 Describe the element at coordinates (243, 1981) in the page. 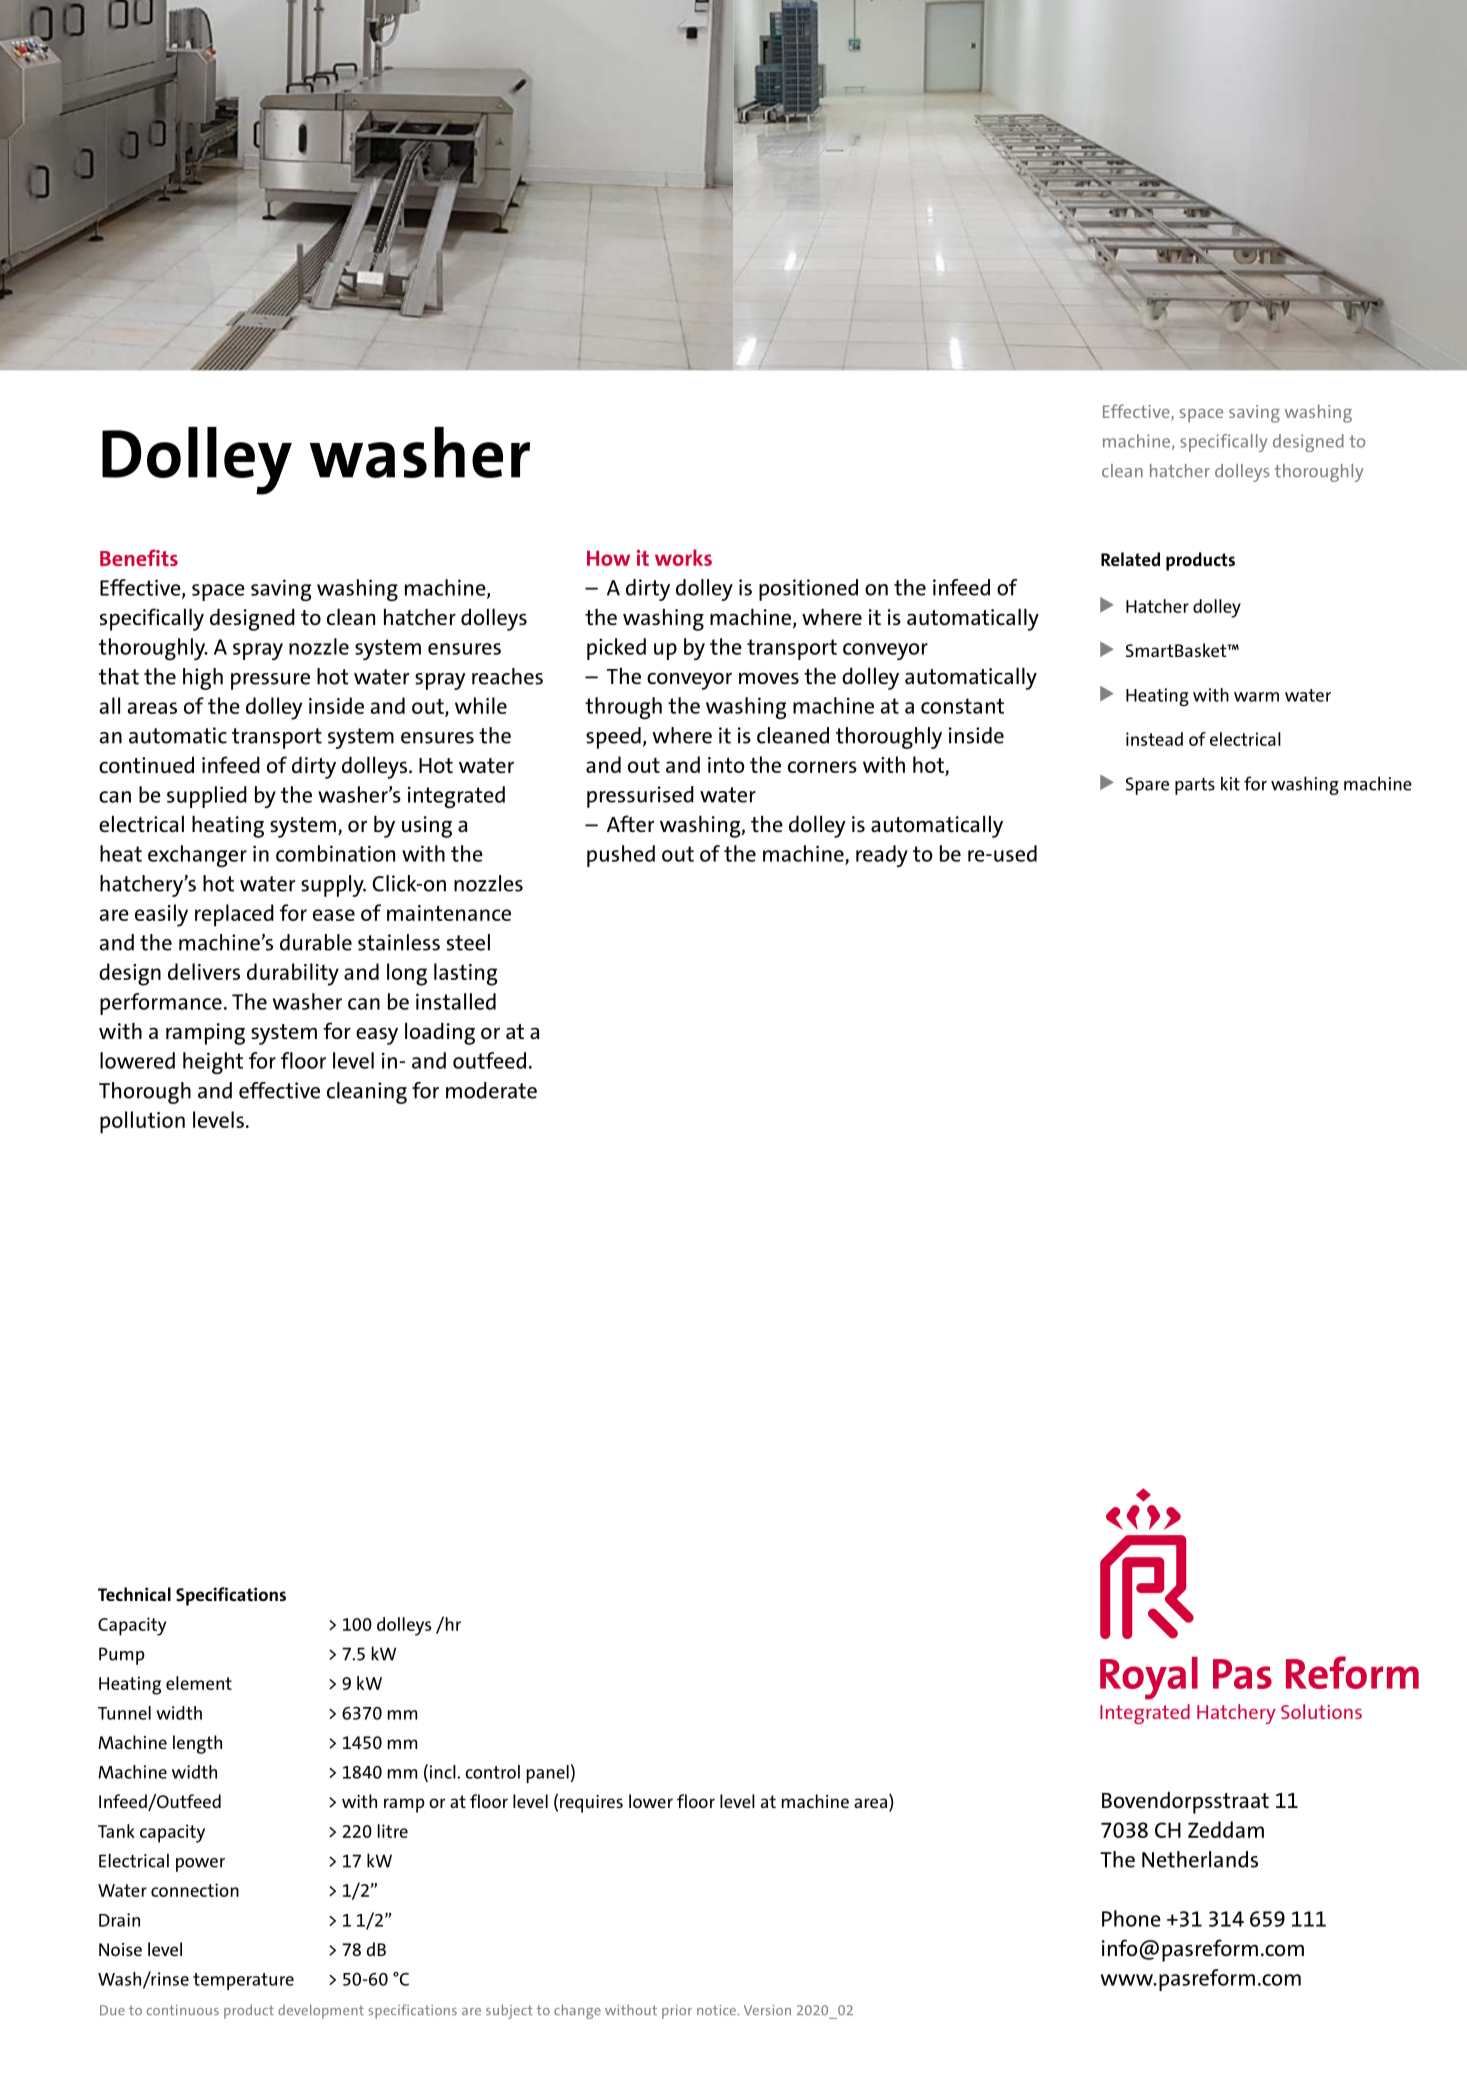

I see `temperature` at that location.
